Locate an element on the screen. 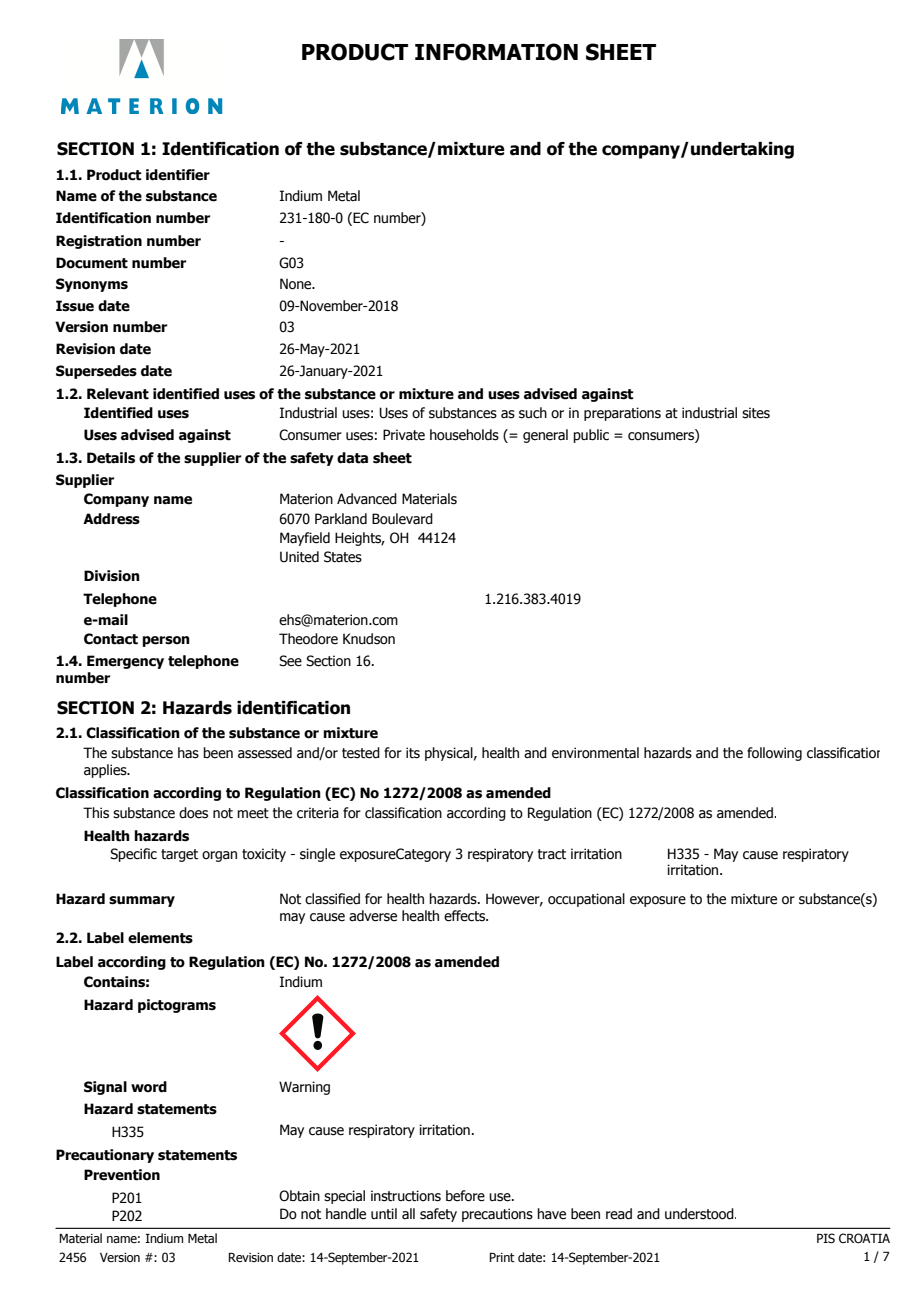 The image size is (924, 1308). PIS is located at coordinates (826, 1238).
